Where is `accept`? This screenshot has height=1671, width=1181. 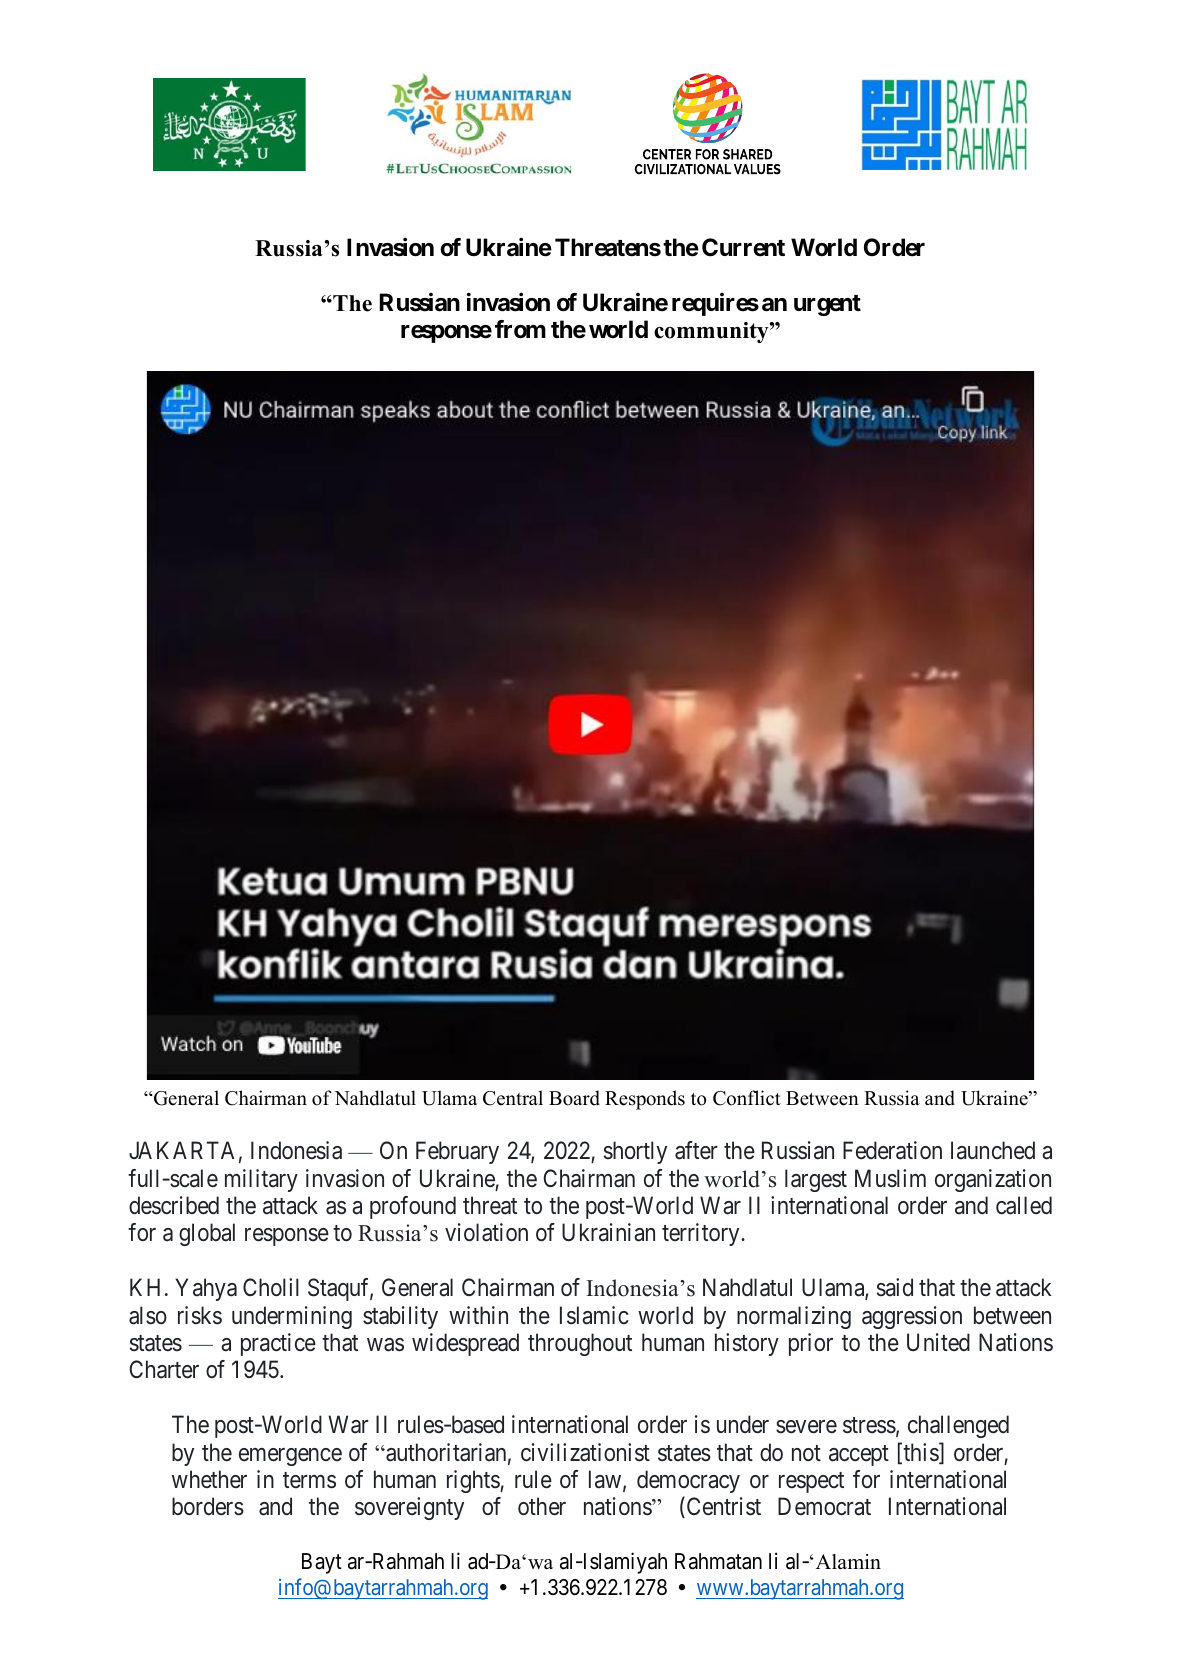
accept is located at coordinates (859, 1455).
